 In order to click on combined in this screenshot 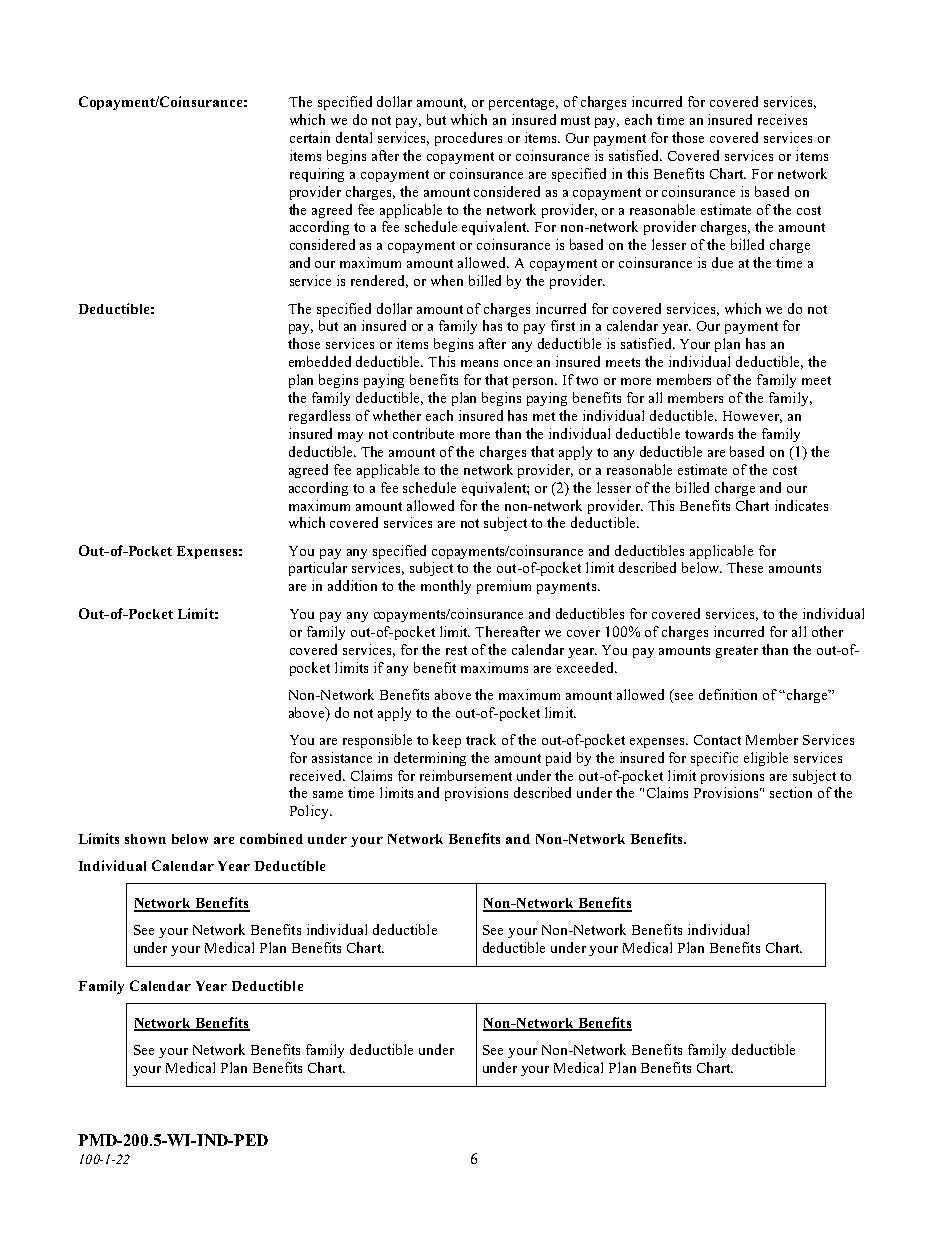, I will do `click(271, 838)`.
